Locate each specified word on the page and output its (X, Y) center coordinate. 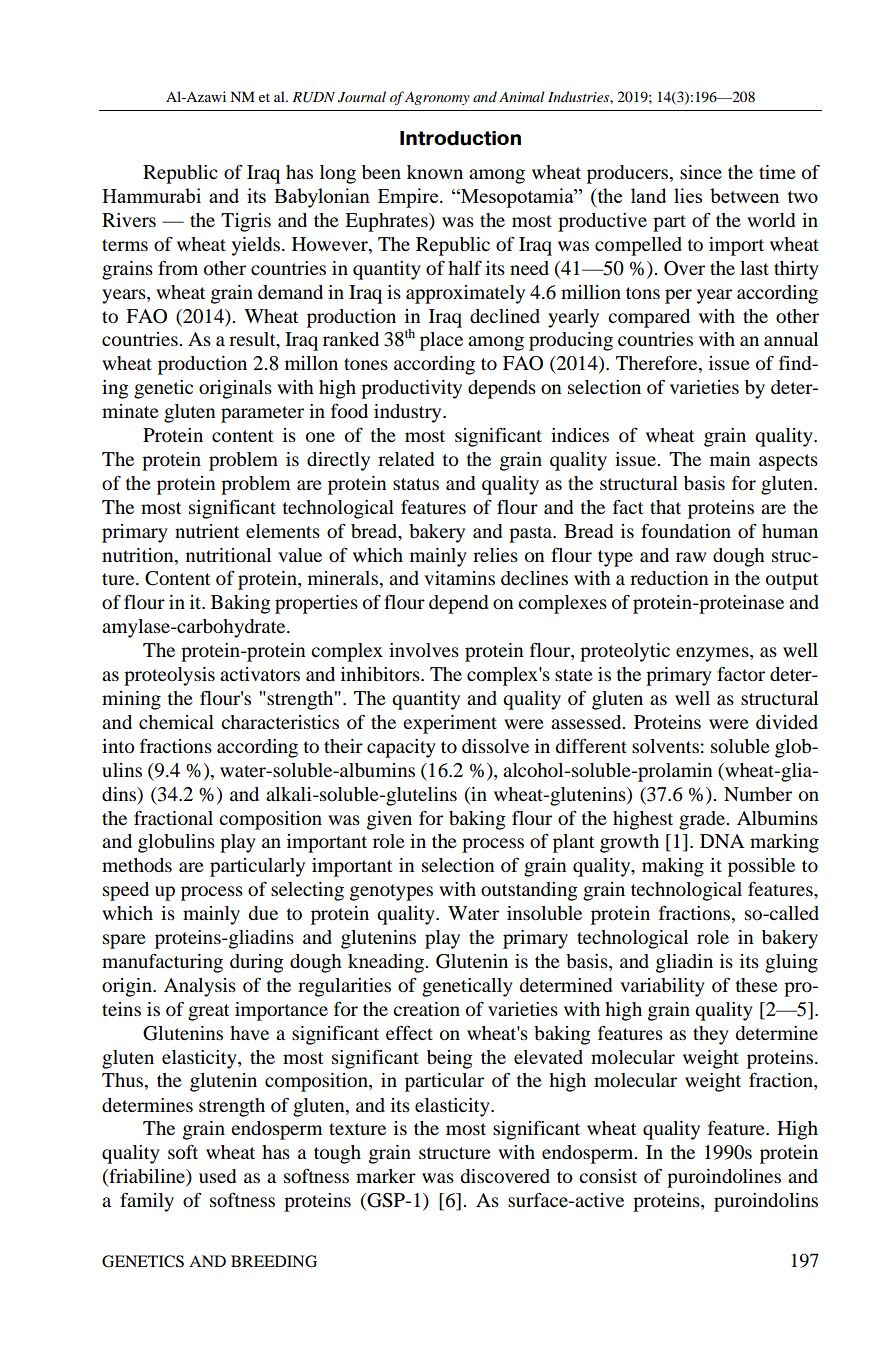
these (757, 985)
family (147, 1202)
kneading (387, 963)
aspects (788, 462)
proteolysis (169, 676)
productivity (411, 389)
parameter (262, 414)
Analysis (200, 987)
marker (386, 1176)
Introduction (460, 138)
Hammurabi (151, 195)
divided (787, 722)
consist (608, 1176)
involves (424, 650)
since (701, 172)
